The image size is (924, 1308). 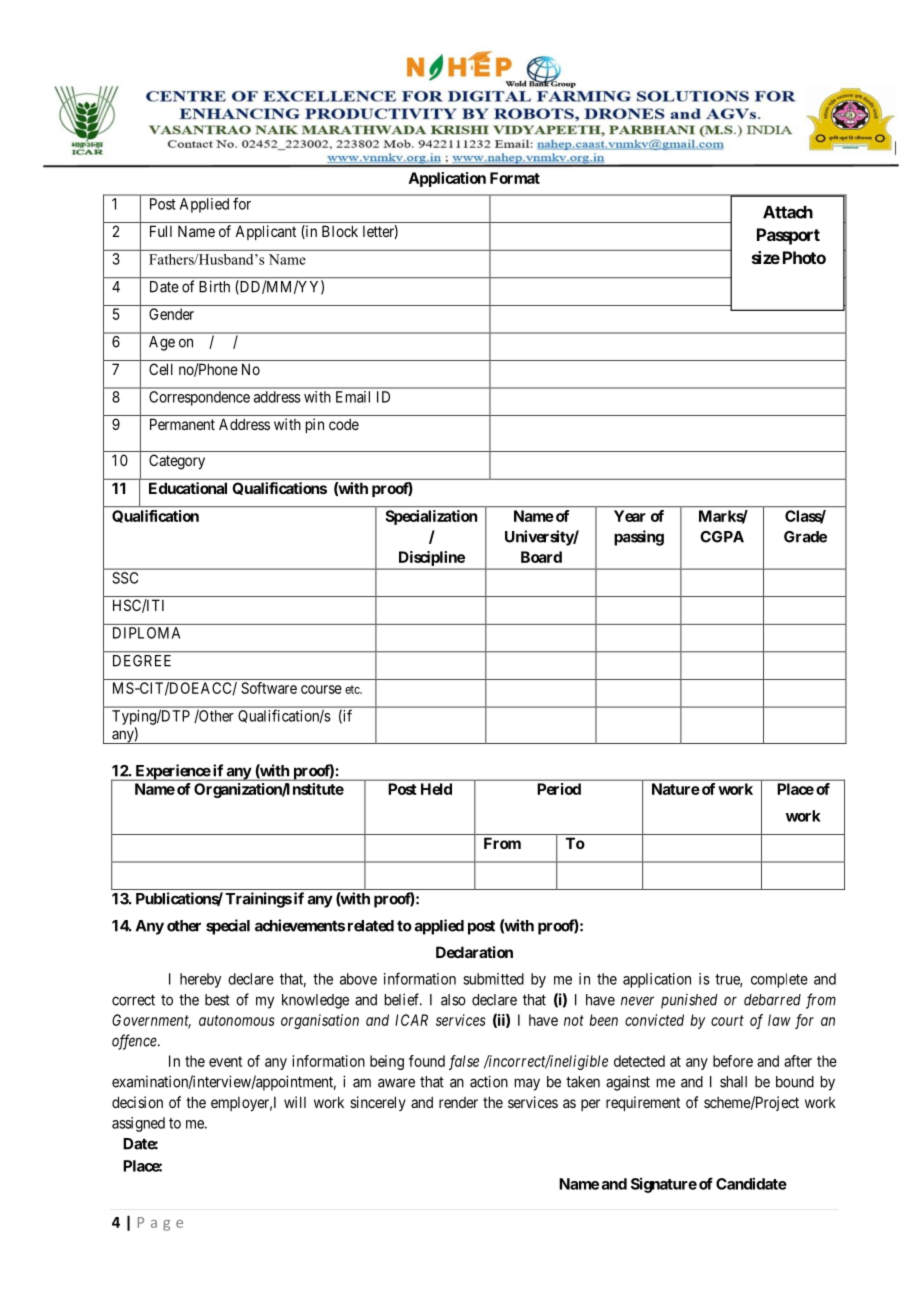 What do you see at coordinates (340, 231) in the page?
I see `Block` at bounding box center [340, 231].
